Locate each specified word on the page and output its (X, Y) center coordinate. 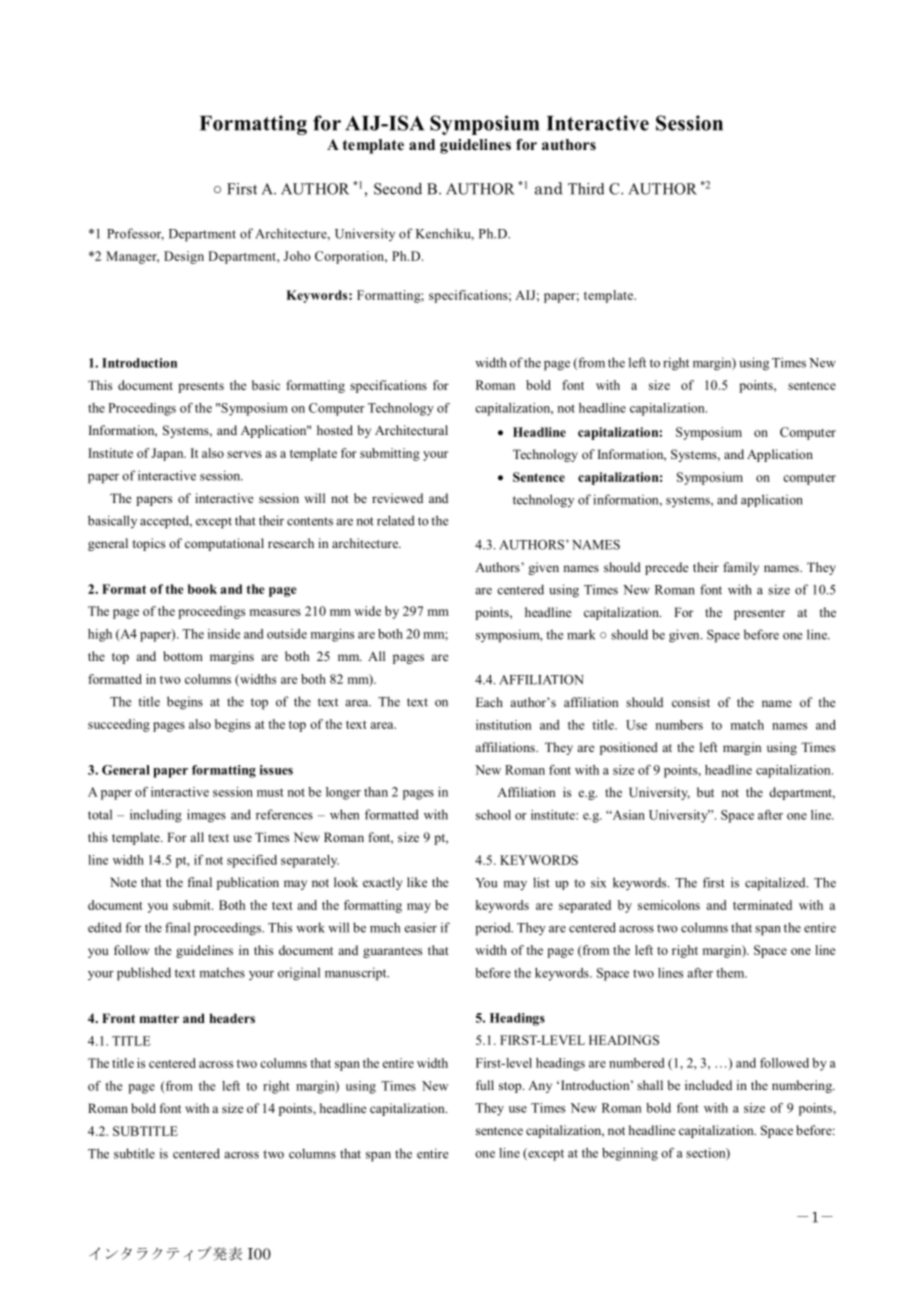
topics (149, 544)
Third (586, 189)
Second (398, 189)
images (206, 816)
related (396, 520)
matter (159, 1018)
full (485, 1085)
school (493, 815)
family (741, 568)
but (705, 792)
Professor (135, 234)
